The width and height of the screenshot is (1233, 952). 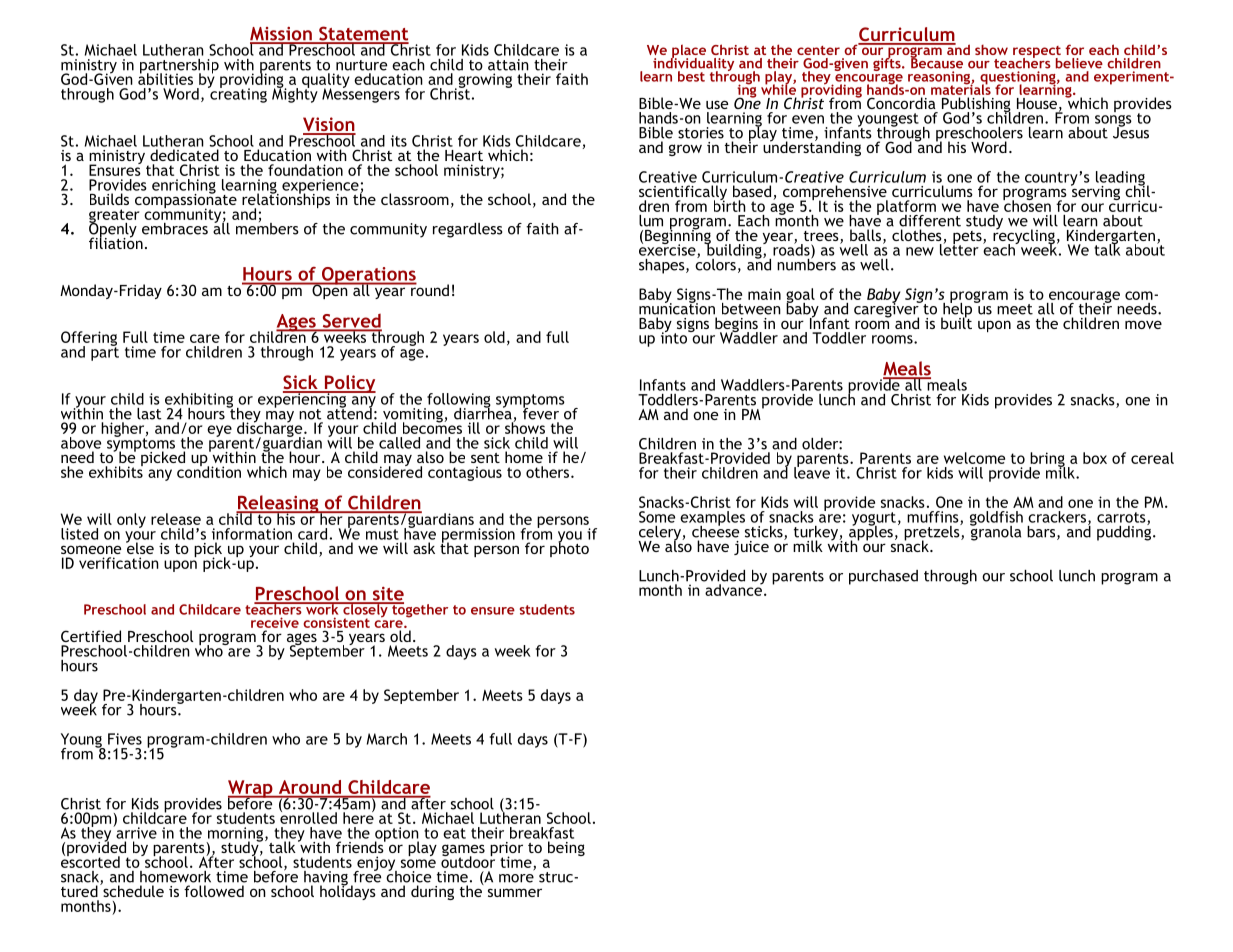 What do you see at coordinates (688, 52) in the screenshot?
I see `place` at bounding box center [688, 52].
